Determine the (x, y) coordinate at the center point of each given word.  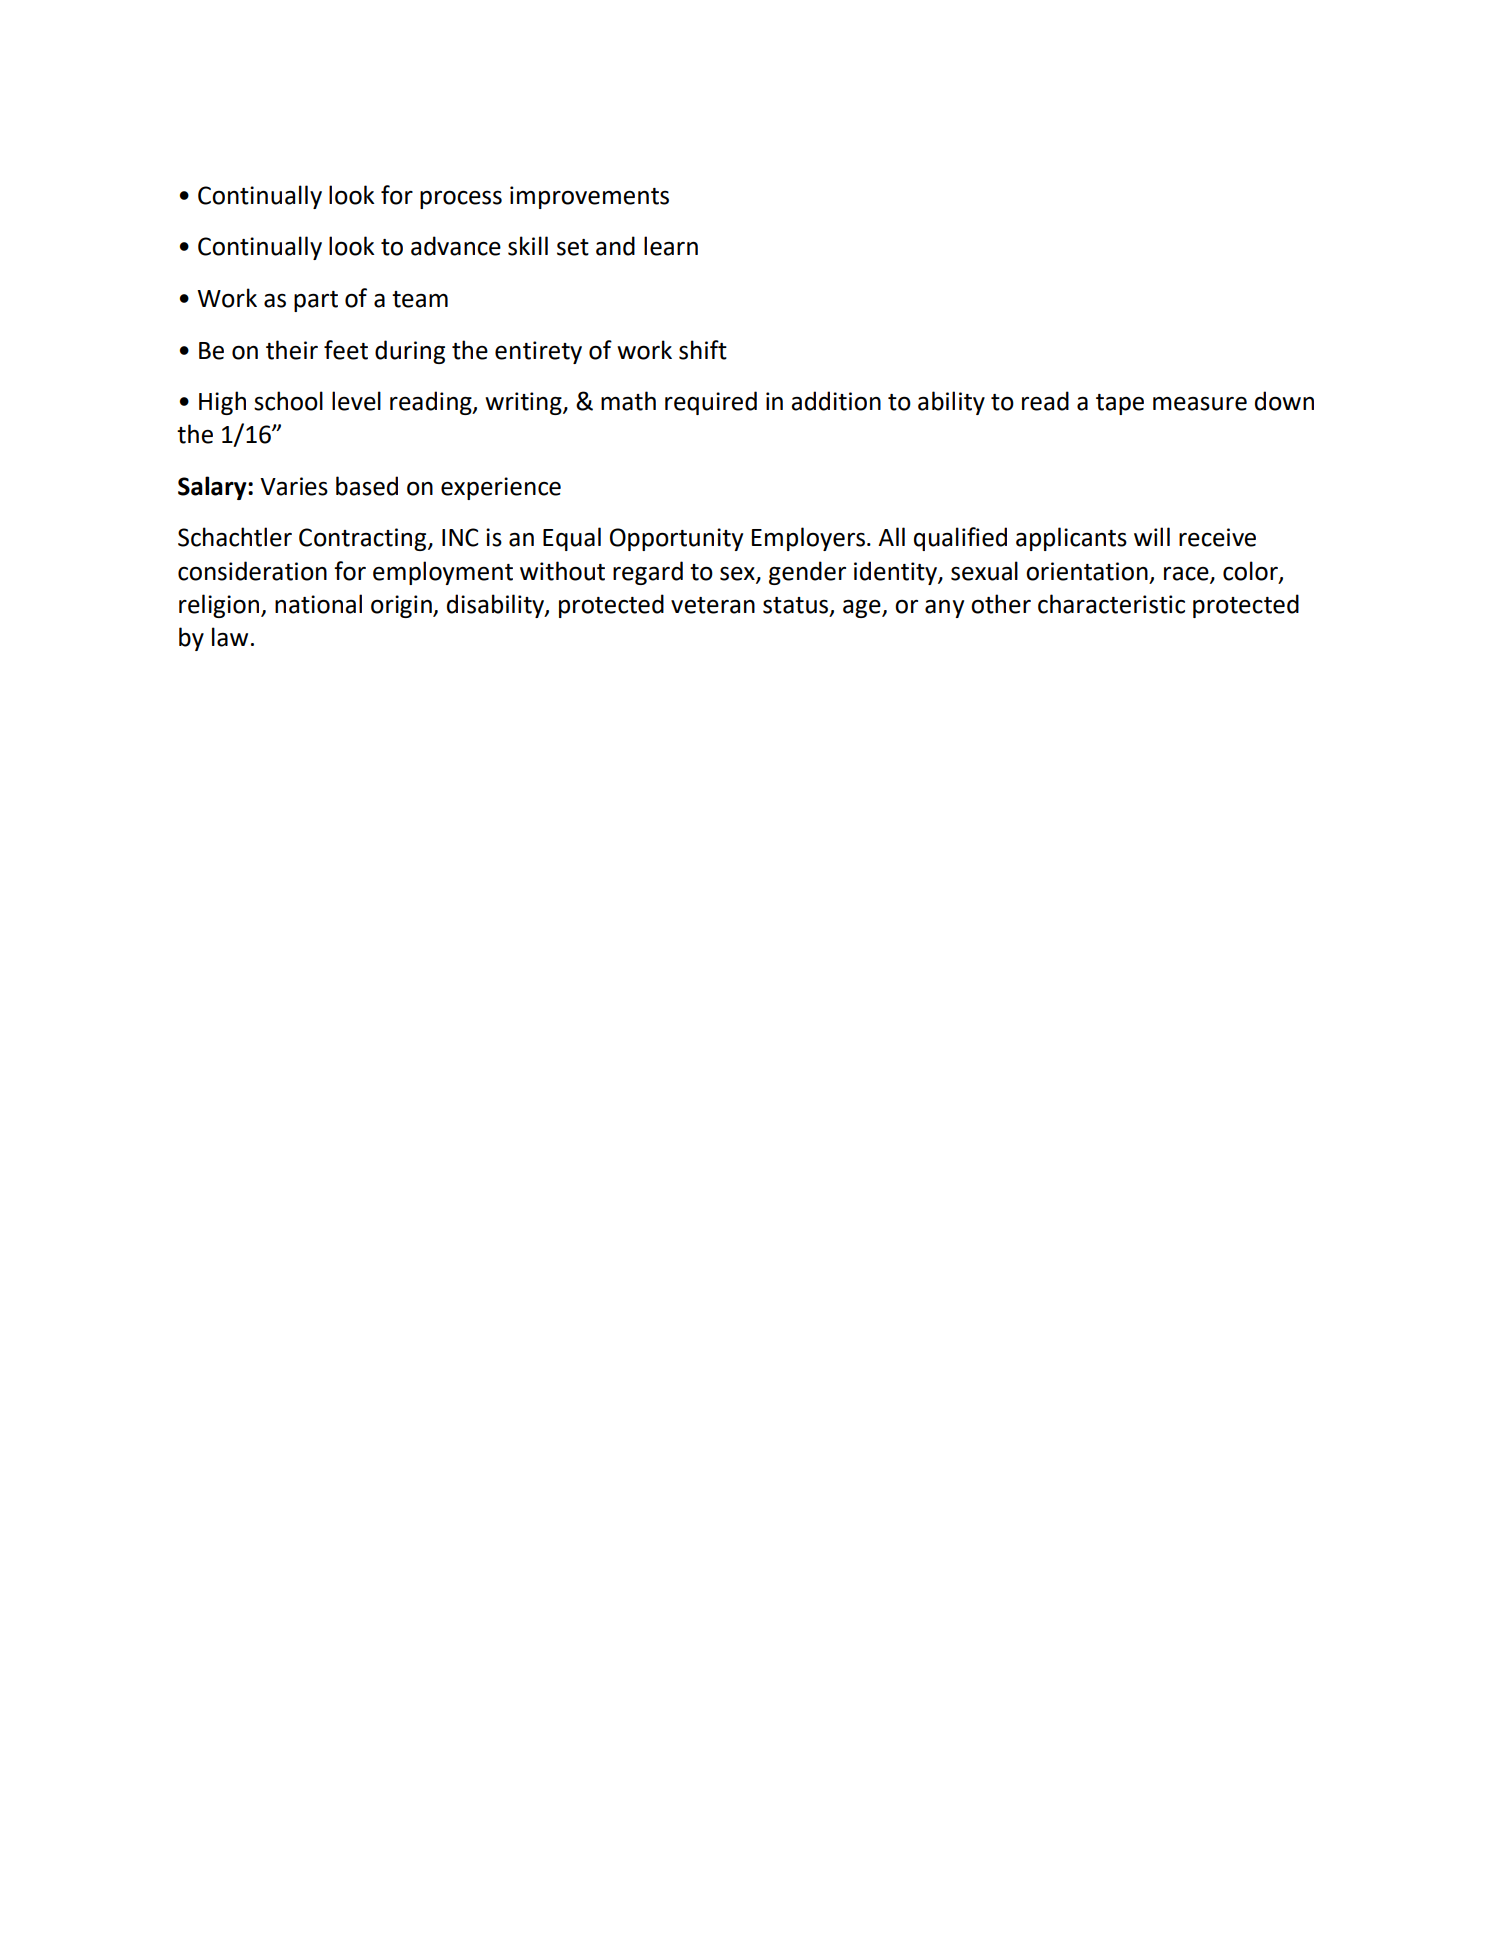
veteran (713, 605)
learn (671, 246)
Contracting (364, 539)
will (1152, 536)
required (711, 403)
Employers (810, 539)
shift (703, 350)
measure (1200, 404)
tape (1120, 404)
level (356, 401)
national (318, 604)
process (461, 199)
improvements (589, 197)
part (316, 301)
